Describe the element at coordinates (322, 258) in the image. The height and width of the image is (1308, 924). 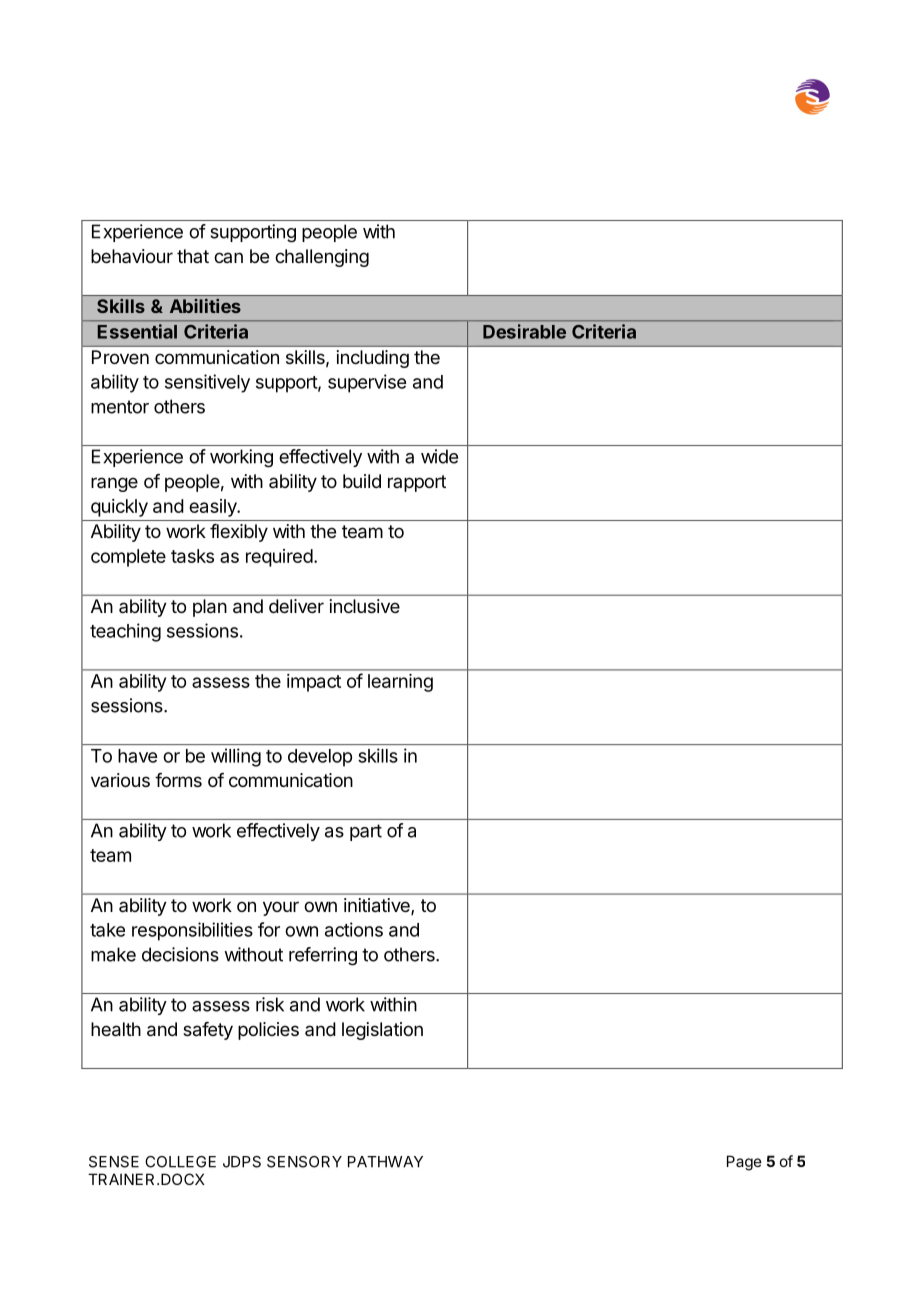
I see `challenging` at that location.
